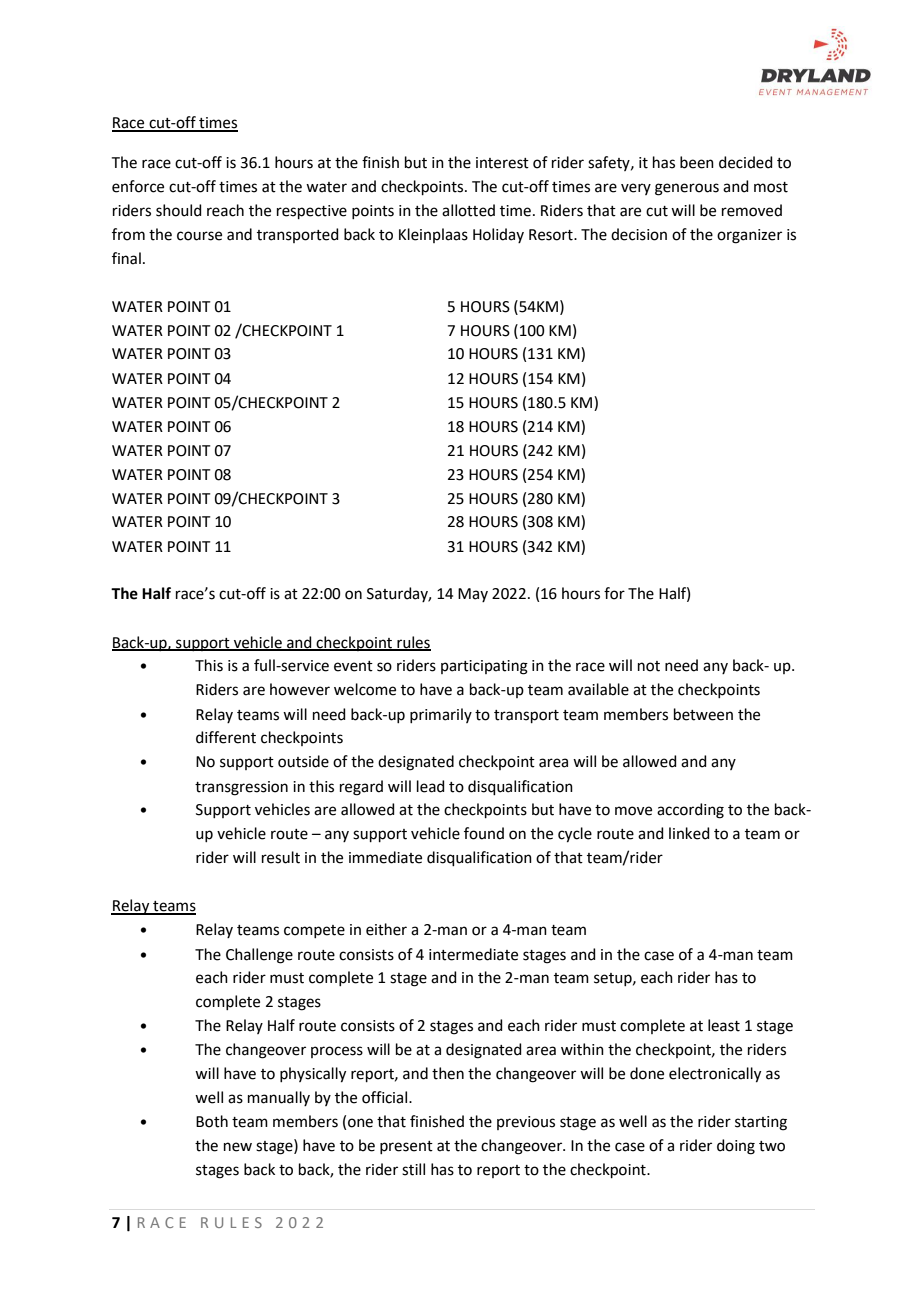 This page has width=924, height=1308. What do you see at coordinates (226, 737) in the page?
I see `different` at bounding box center [226, 737].
